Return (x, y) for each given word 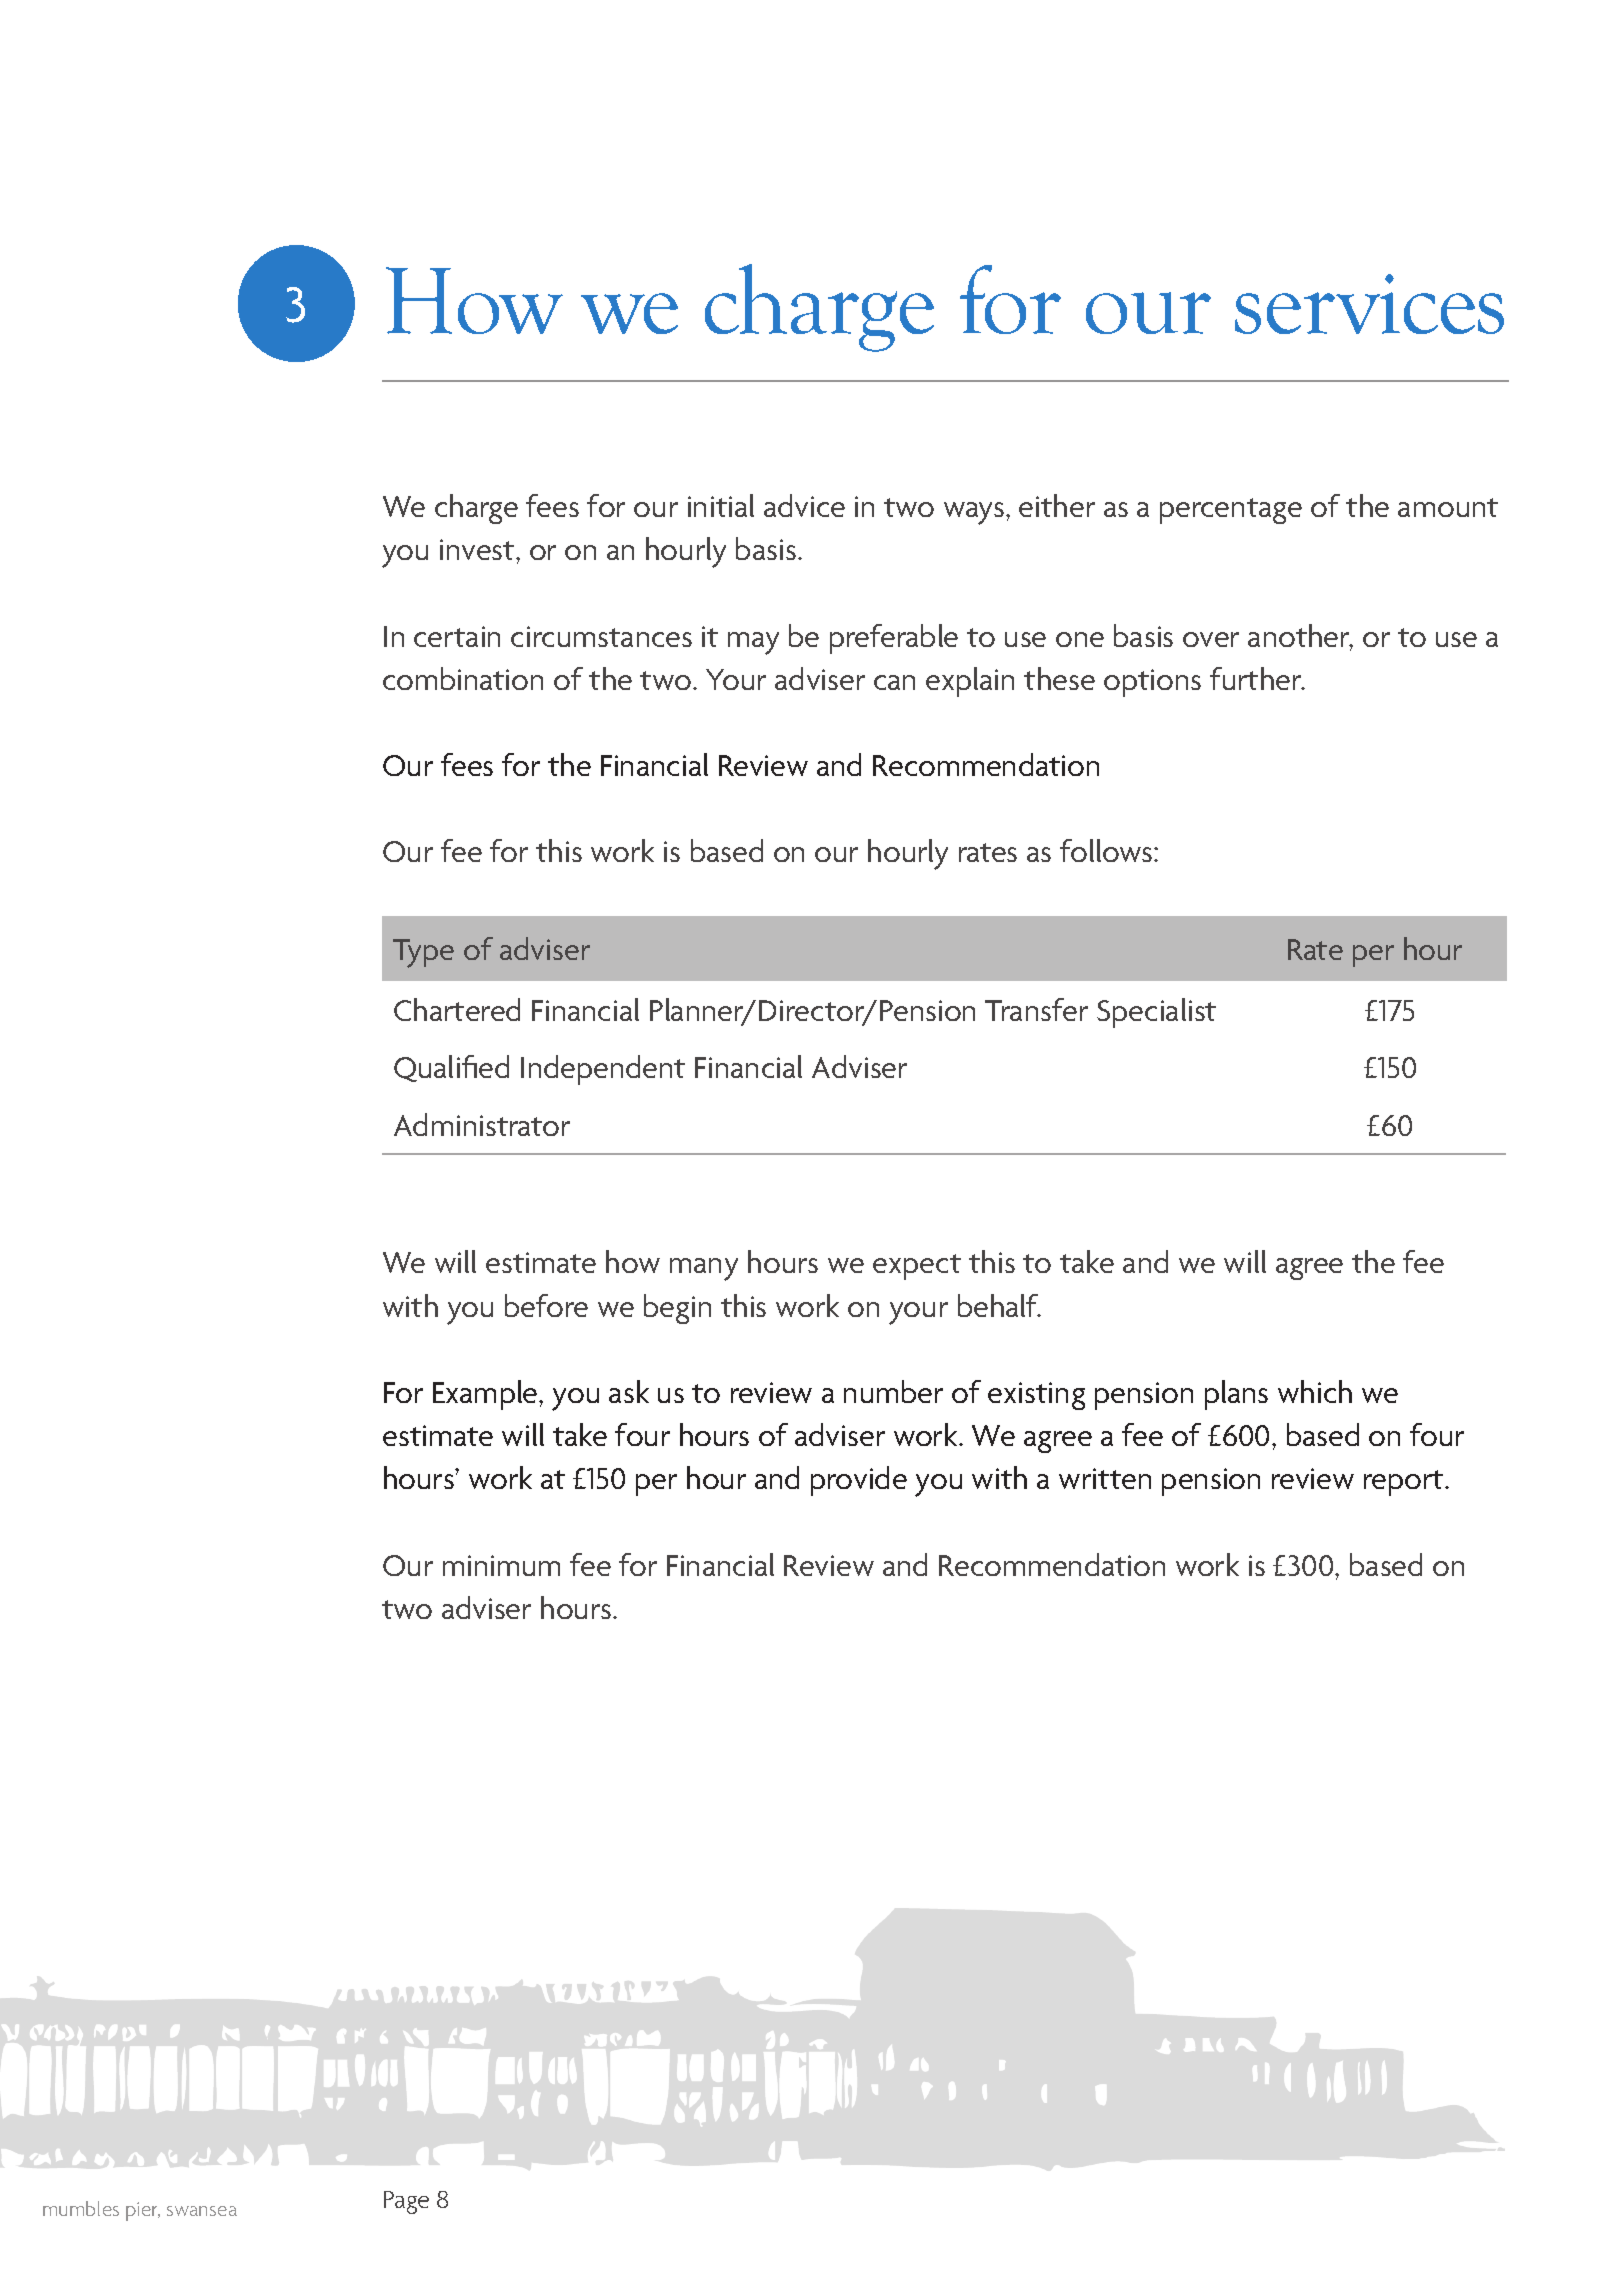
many (704, 1269)
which (1315, 1391)
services (1369, 304)
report (1405, 1483)
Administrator (482, 1124)
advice (804, 505)
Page (406, 2202)
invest (478, 549)
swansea (202, 2211)
